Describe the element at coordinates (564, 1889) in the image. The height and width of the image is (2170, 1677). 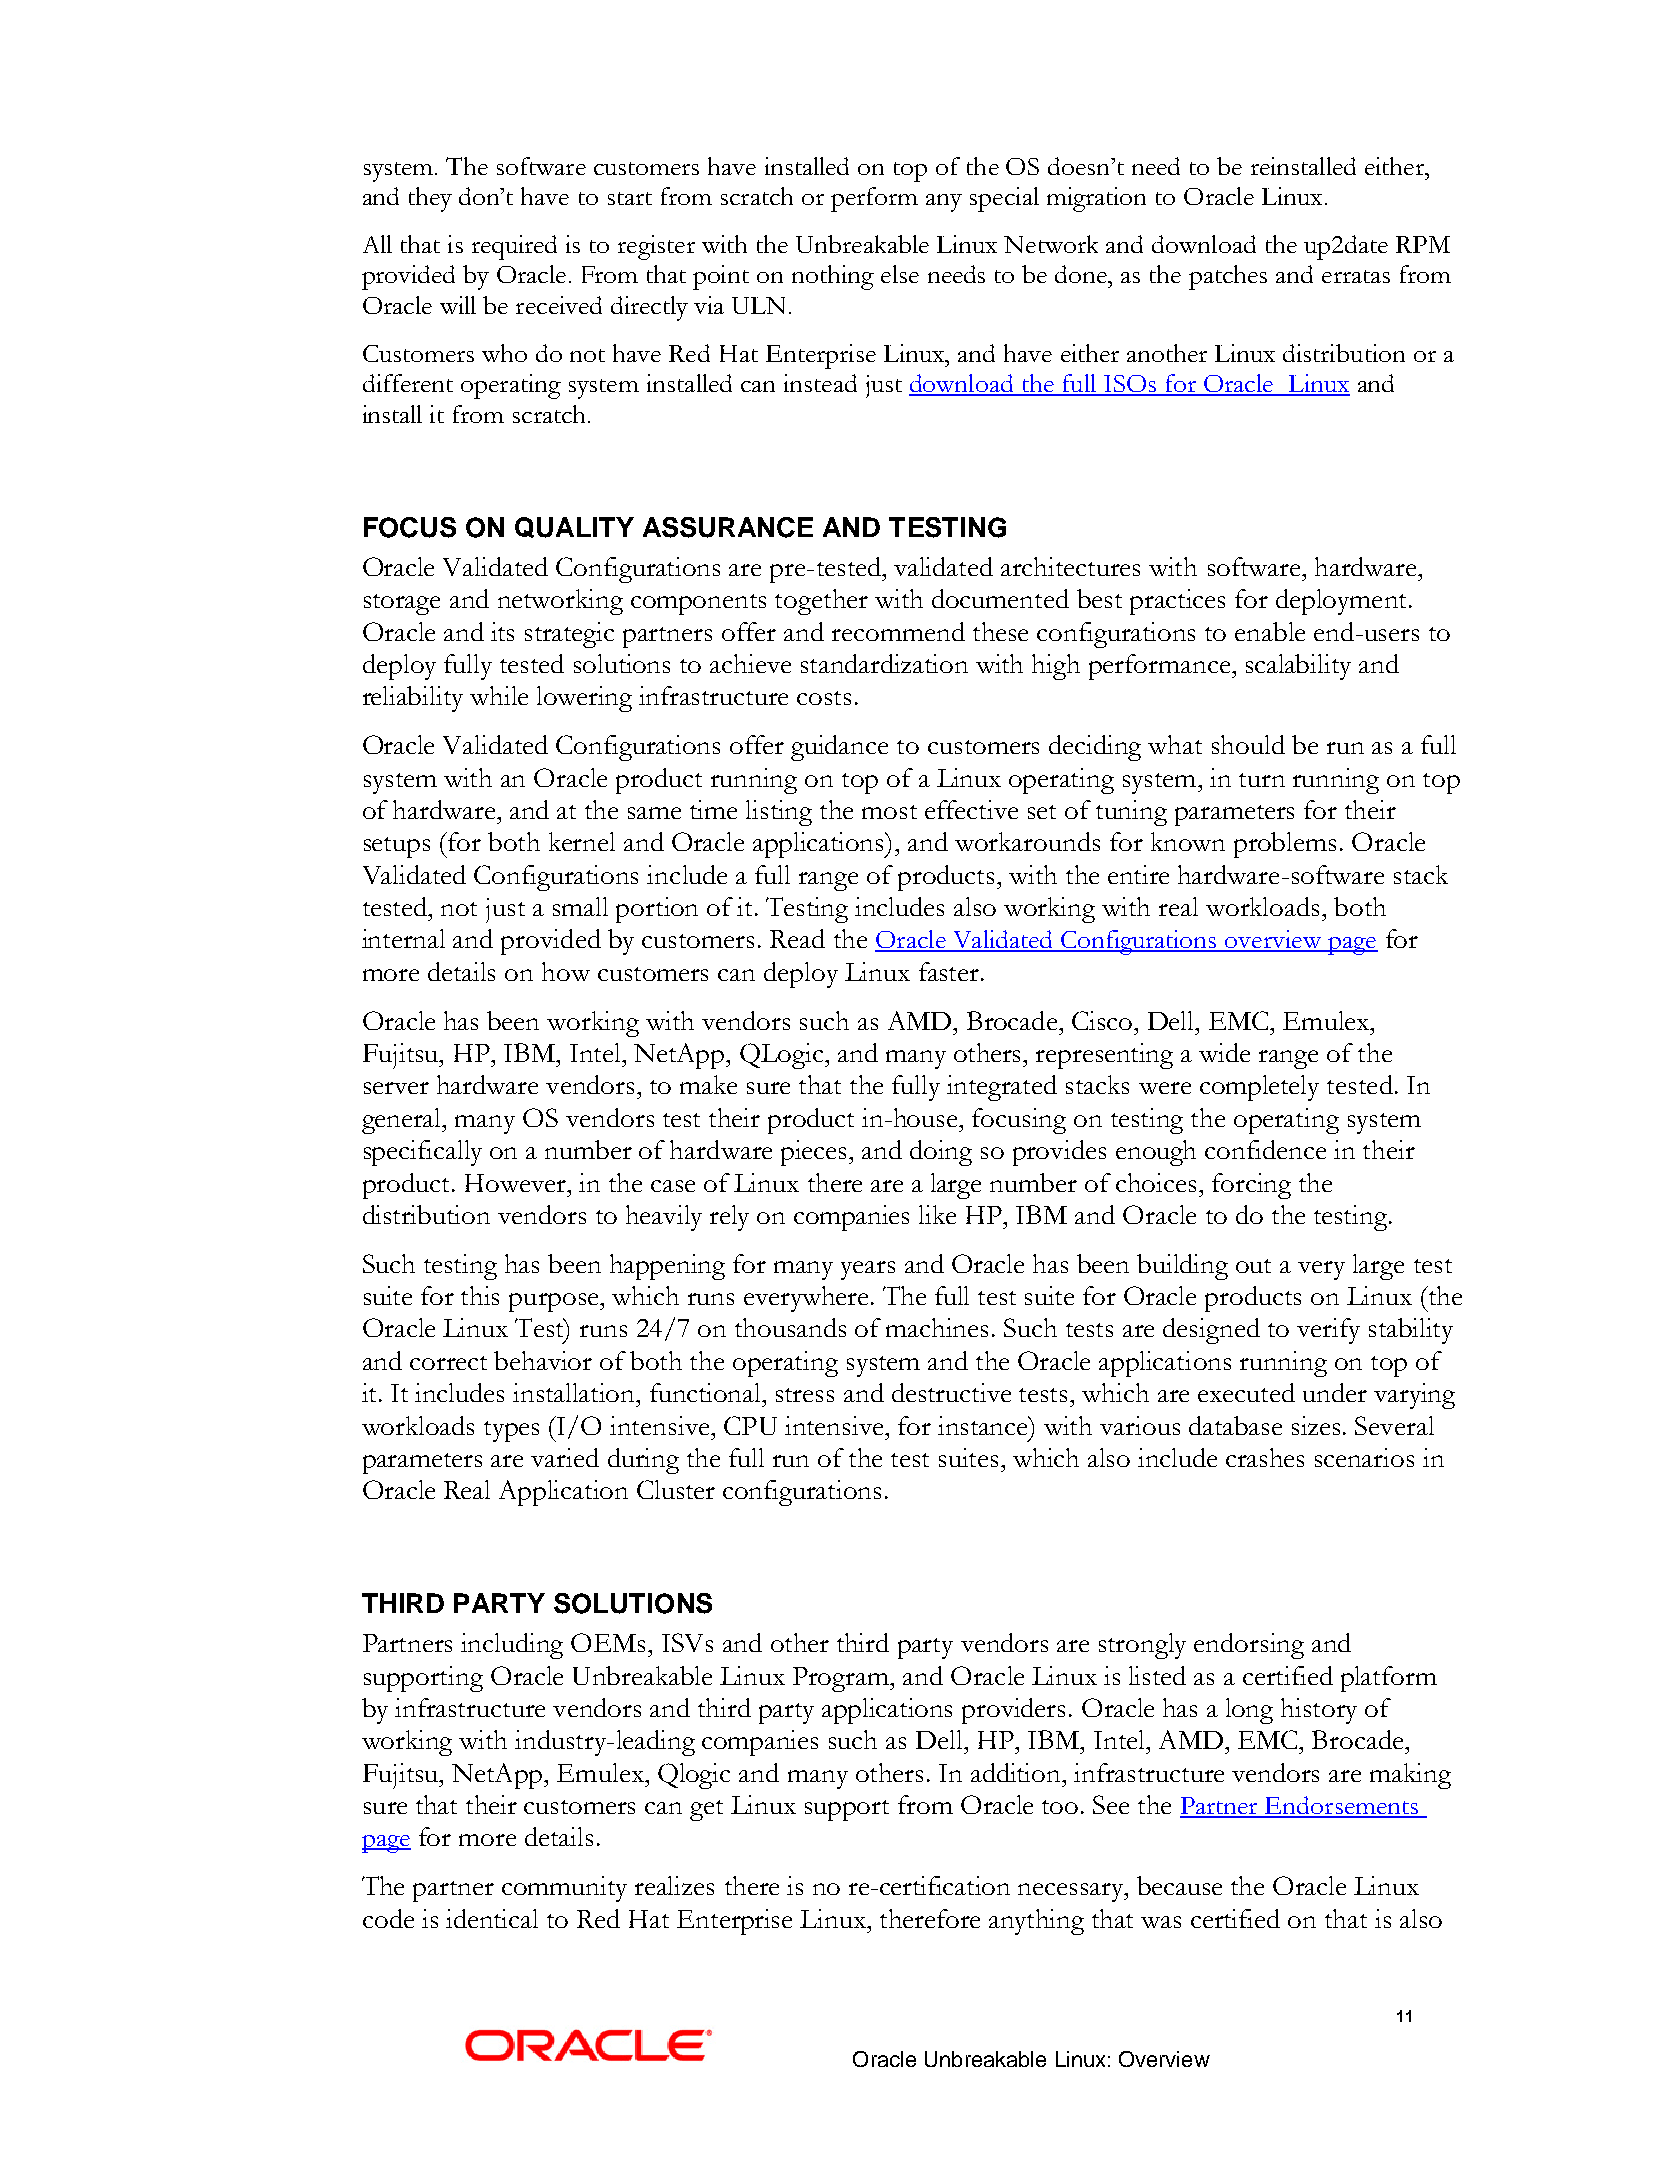
I see `community` at that location.
